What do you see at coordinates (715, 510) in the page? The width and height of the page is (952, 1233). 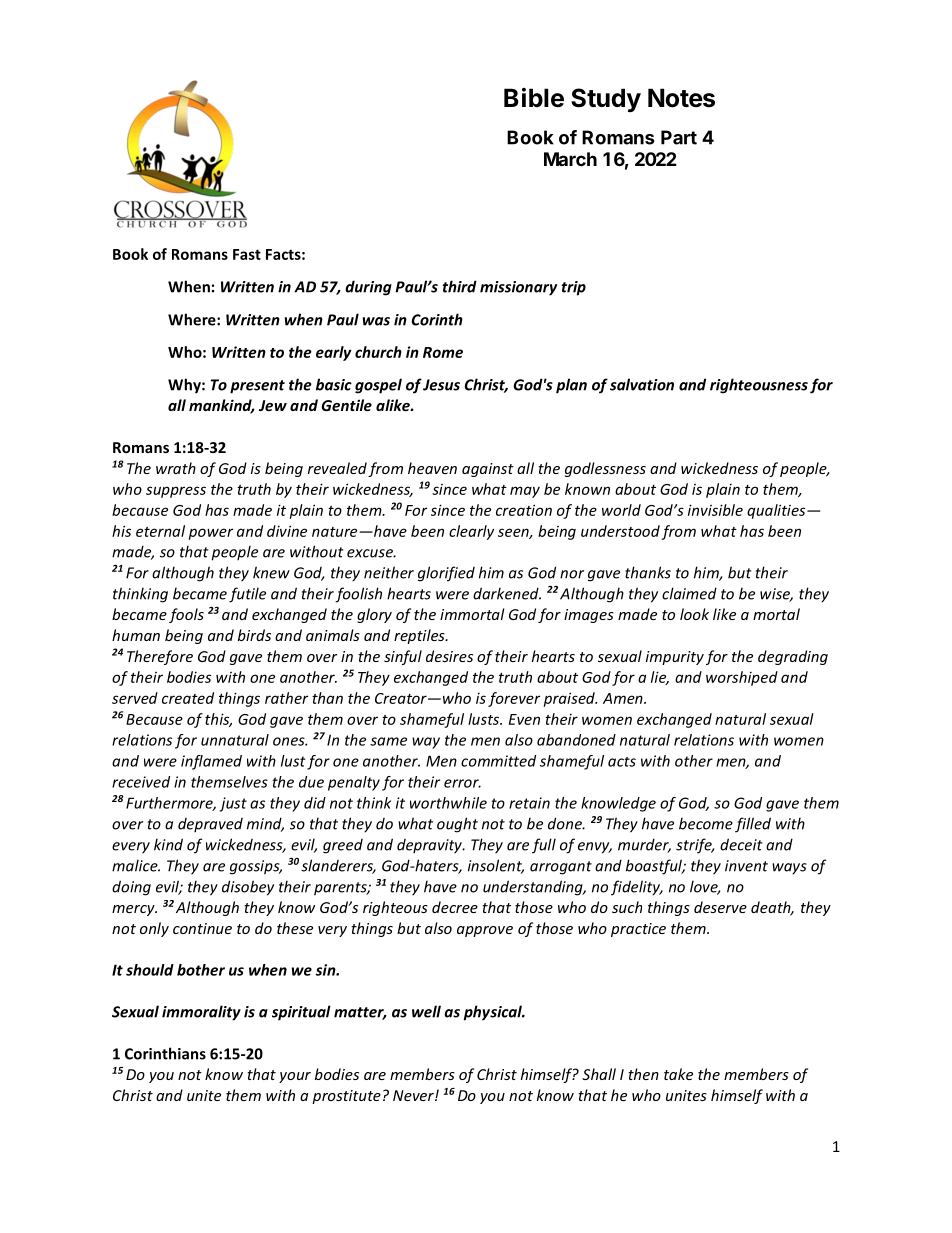 I see `invisible` at bounding box center [715, 510].
